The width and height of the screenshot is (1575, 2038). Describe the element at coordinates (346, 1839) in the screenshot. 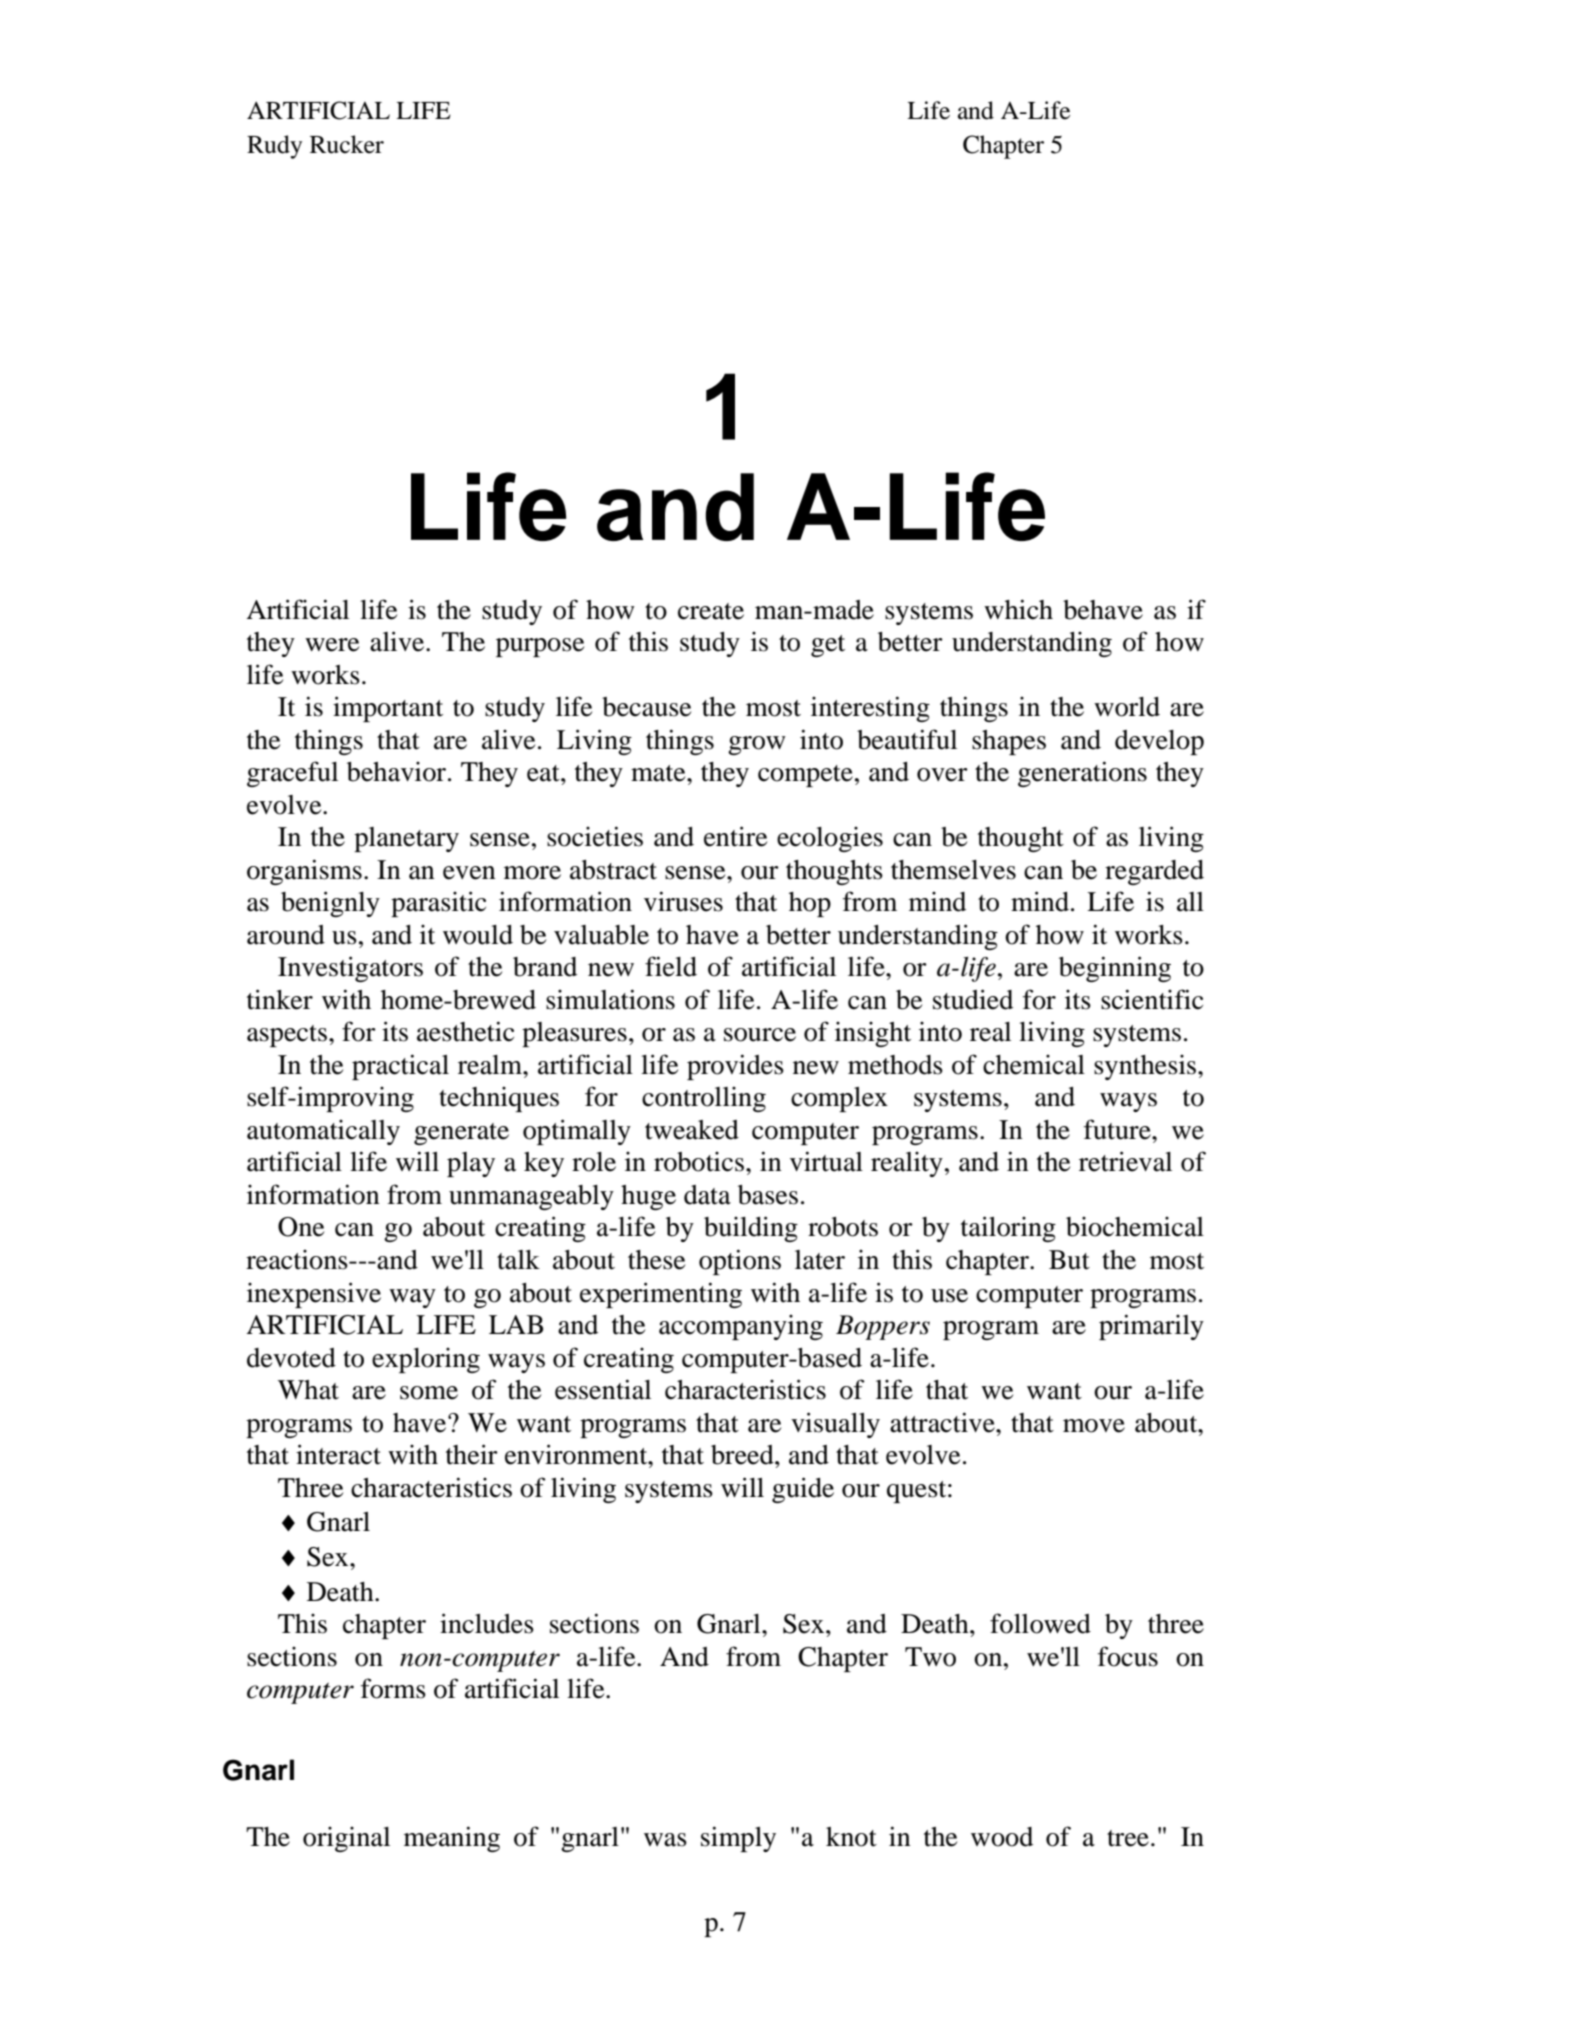

I see `original` at that location.
